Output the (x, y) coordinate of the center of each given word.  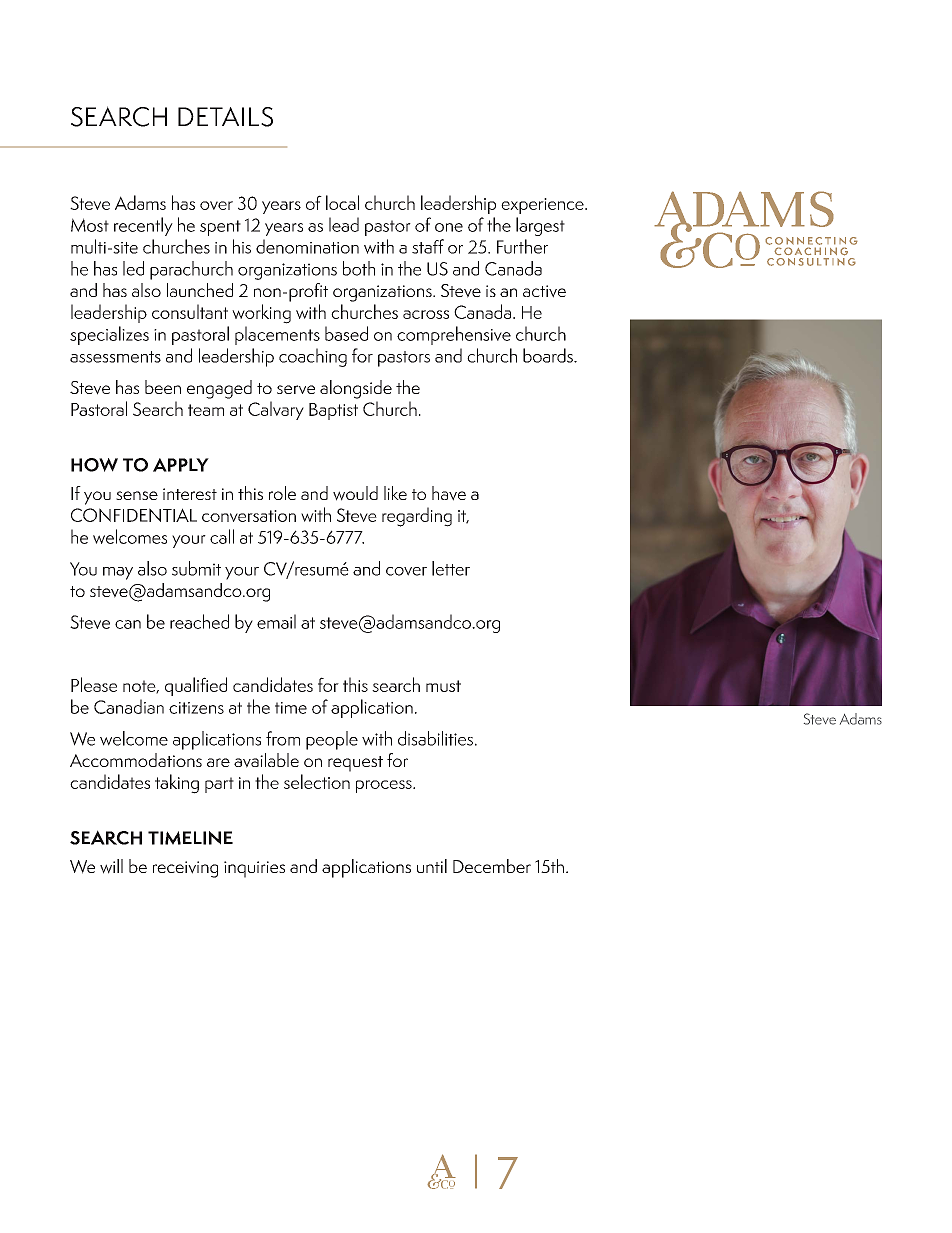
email (276, 621)
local (342, 202)
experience (543, 206)
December (492, 866)
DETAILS (225, 117)
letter (451, 568)
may (118, 573)
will (111, 866)
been (163, 387)
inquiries (254, 869)
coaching (313, 357)
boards (549, 355)
